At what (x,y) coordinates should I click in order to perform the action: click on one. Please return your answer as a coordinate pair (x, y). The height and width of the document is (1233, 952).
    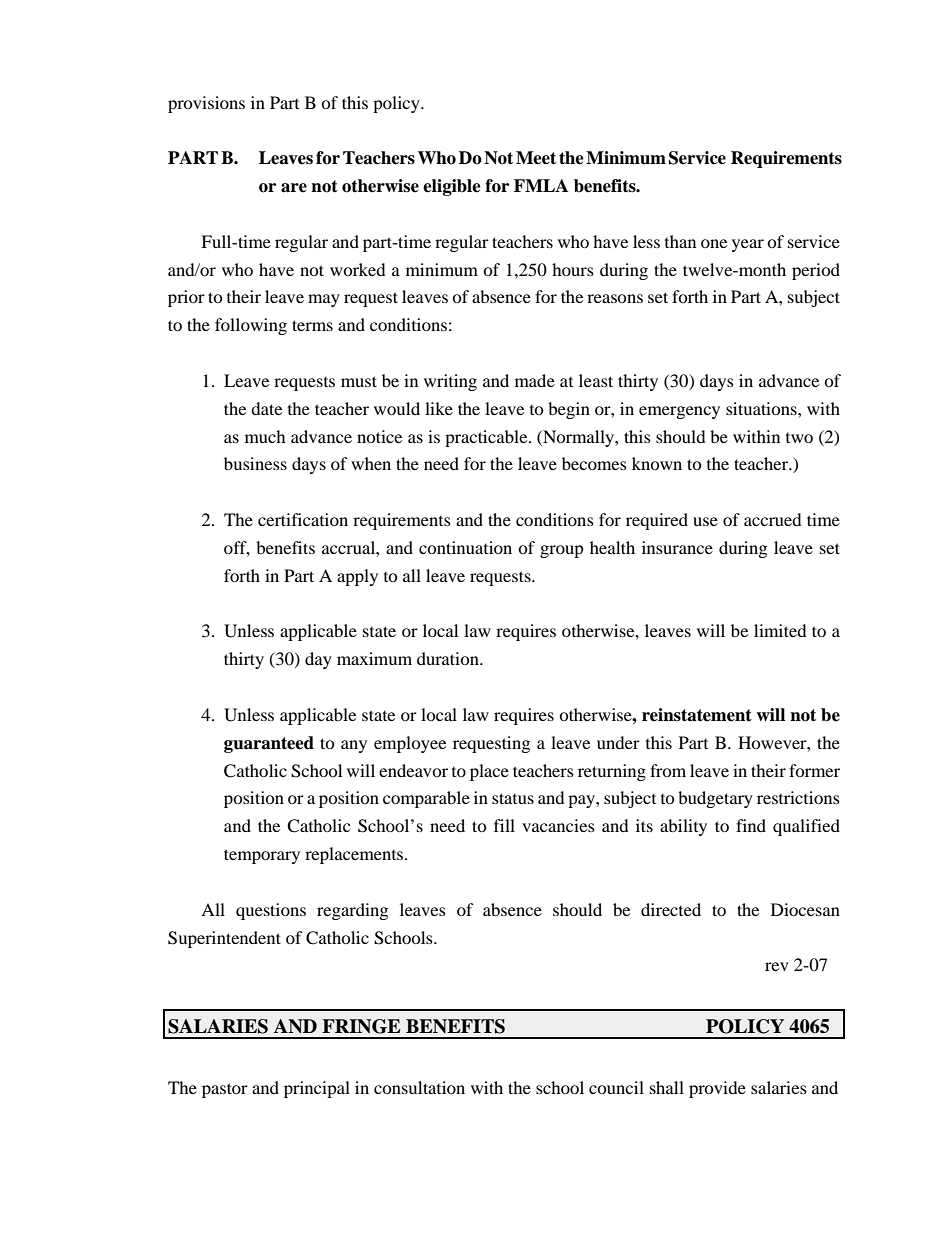
    Looking at the image, I should click on (714, 243).
